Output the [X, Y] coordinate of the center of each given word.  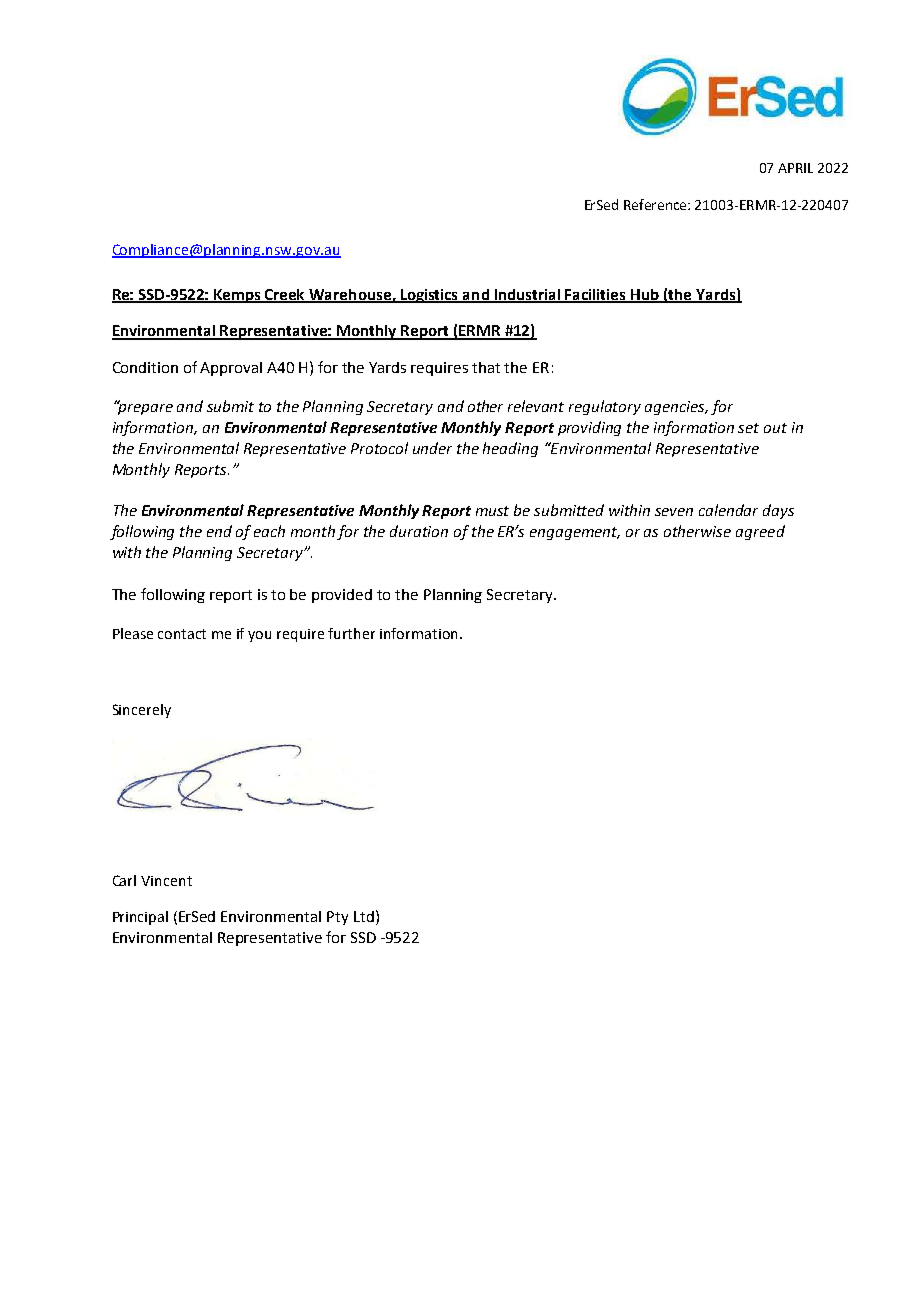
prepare [144, 408]
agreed [760, 532]
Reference [656, 204]
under [432, 448]
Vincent [166, 881]
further [351, 633]
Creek [286, 295]
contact [182, 634]
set [748, 428]
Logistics [430, 296]
